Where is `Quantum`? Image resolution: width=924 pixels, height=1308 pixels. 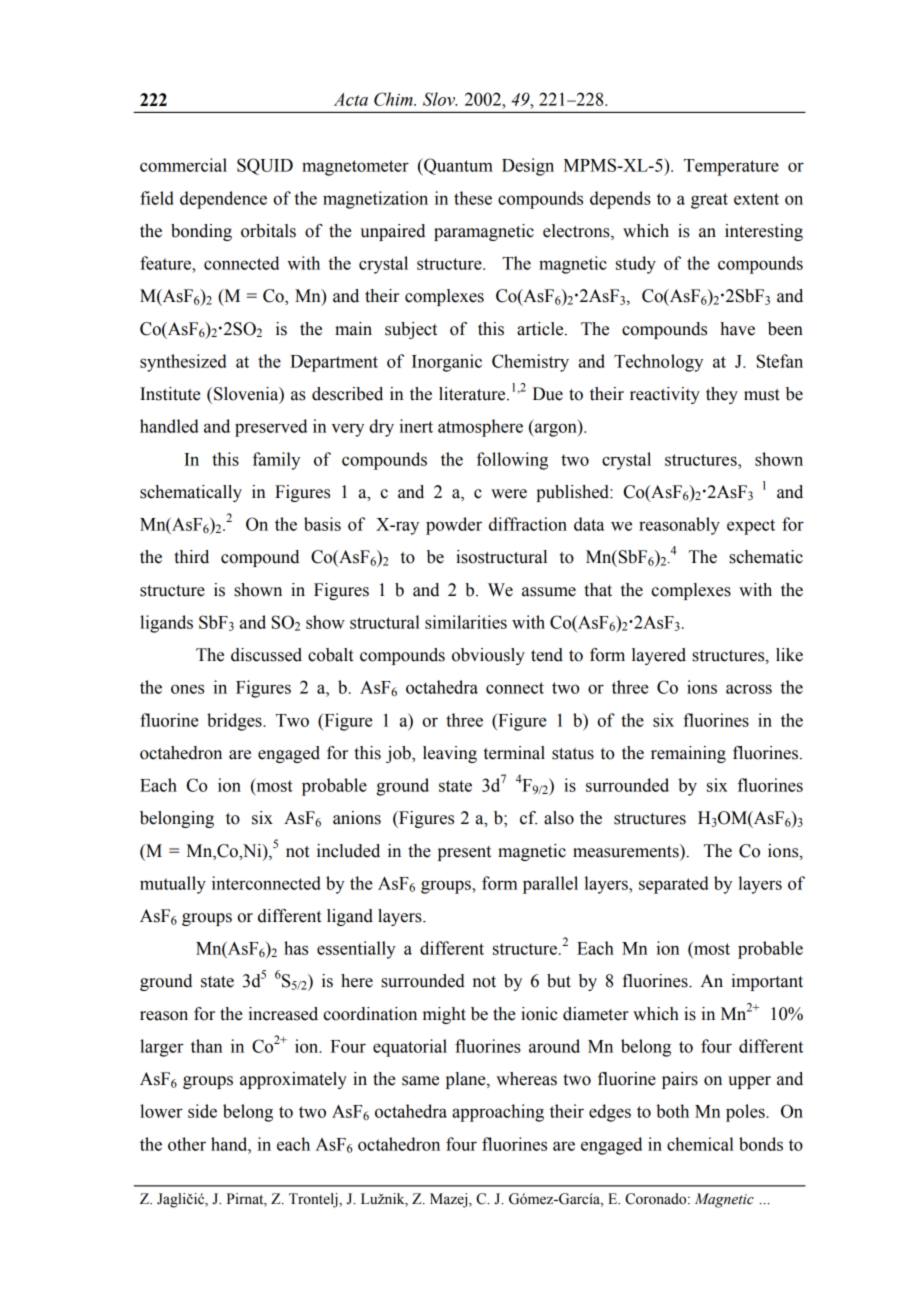
Quantum is located at coordinates (457, 167).
